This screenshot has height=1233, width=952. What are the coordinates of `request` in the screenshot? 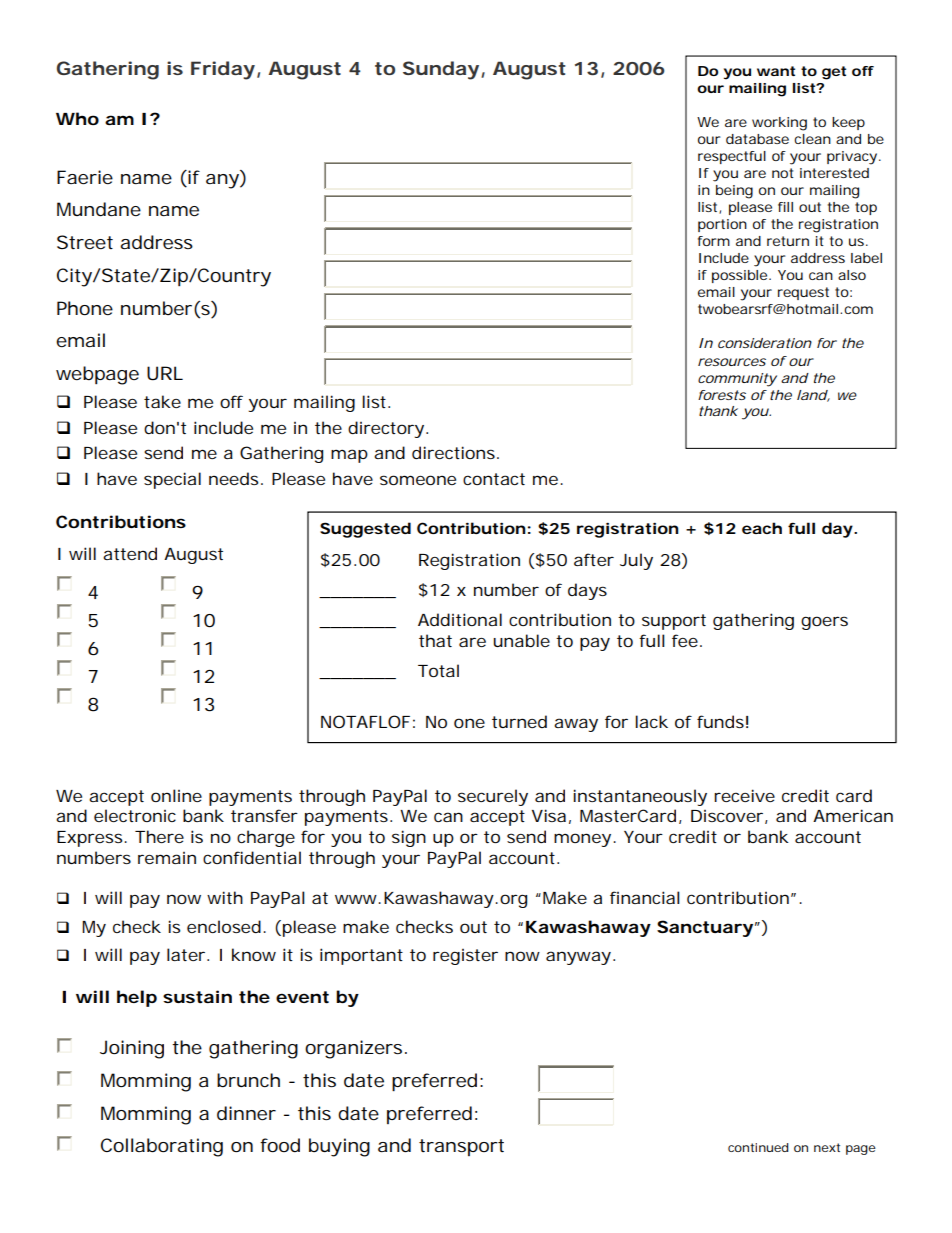 It's located at (803, 293).
